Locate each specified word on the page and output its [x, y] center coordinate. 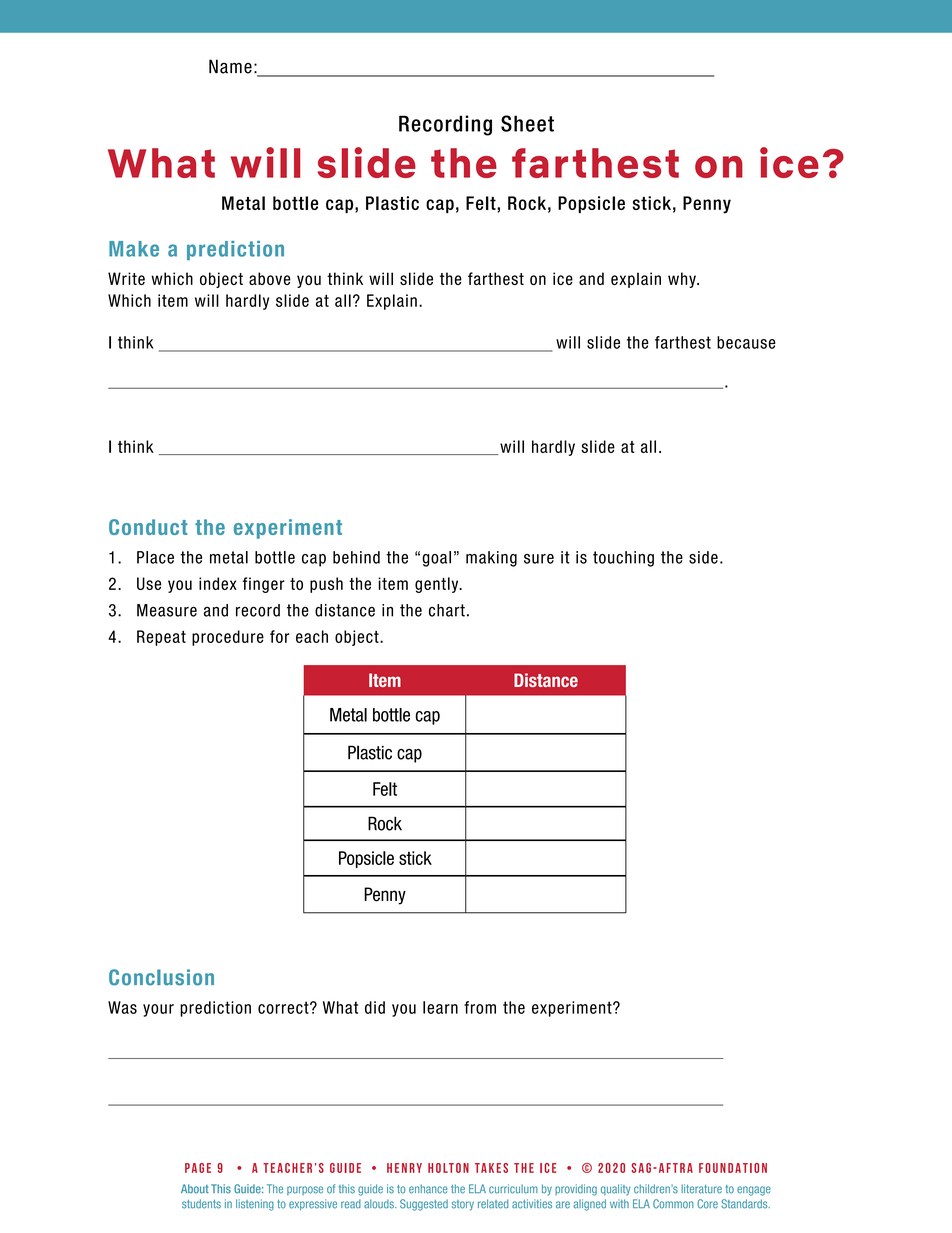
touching [623, 559]
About [195, 1189]
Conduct [148, 527]
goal [436, 559]
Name [230, 66]
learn [440, 1007]
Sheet [527, 123]
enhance [428, 1189]
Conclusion [161, 977]
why [683, 280]
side [703, 557]
